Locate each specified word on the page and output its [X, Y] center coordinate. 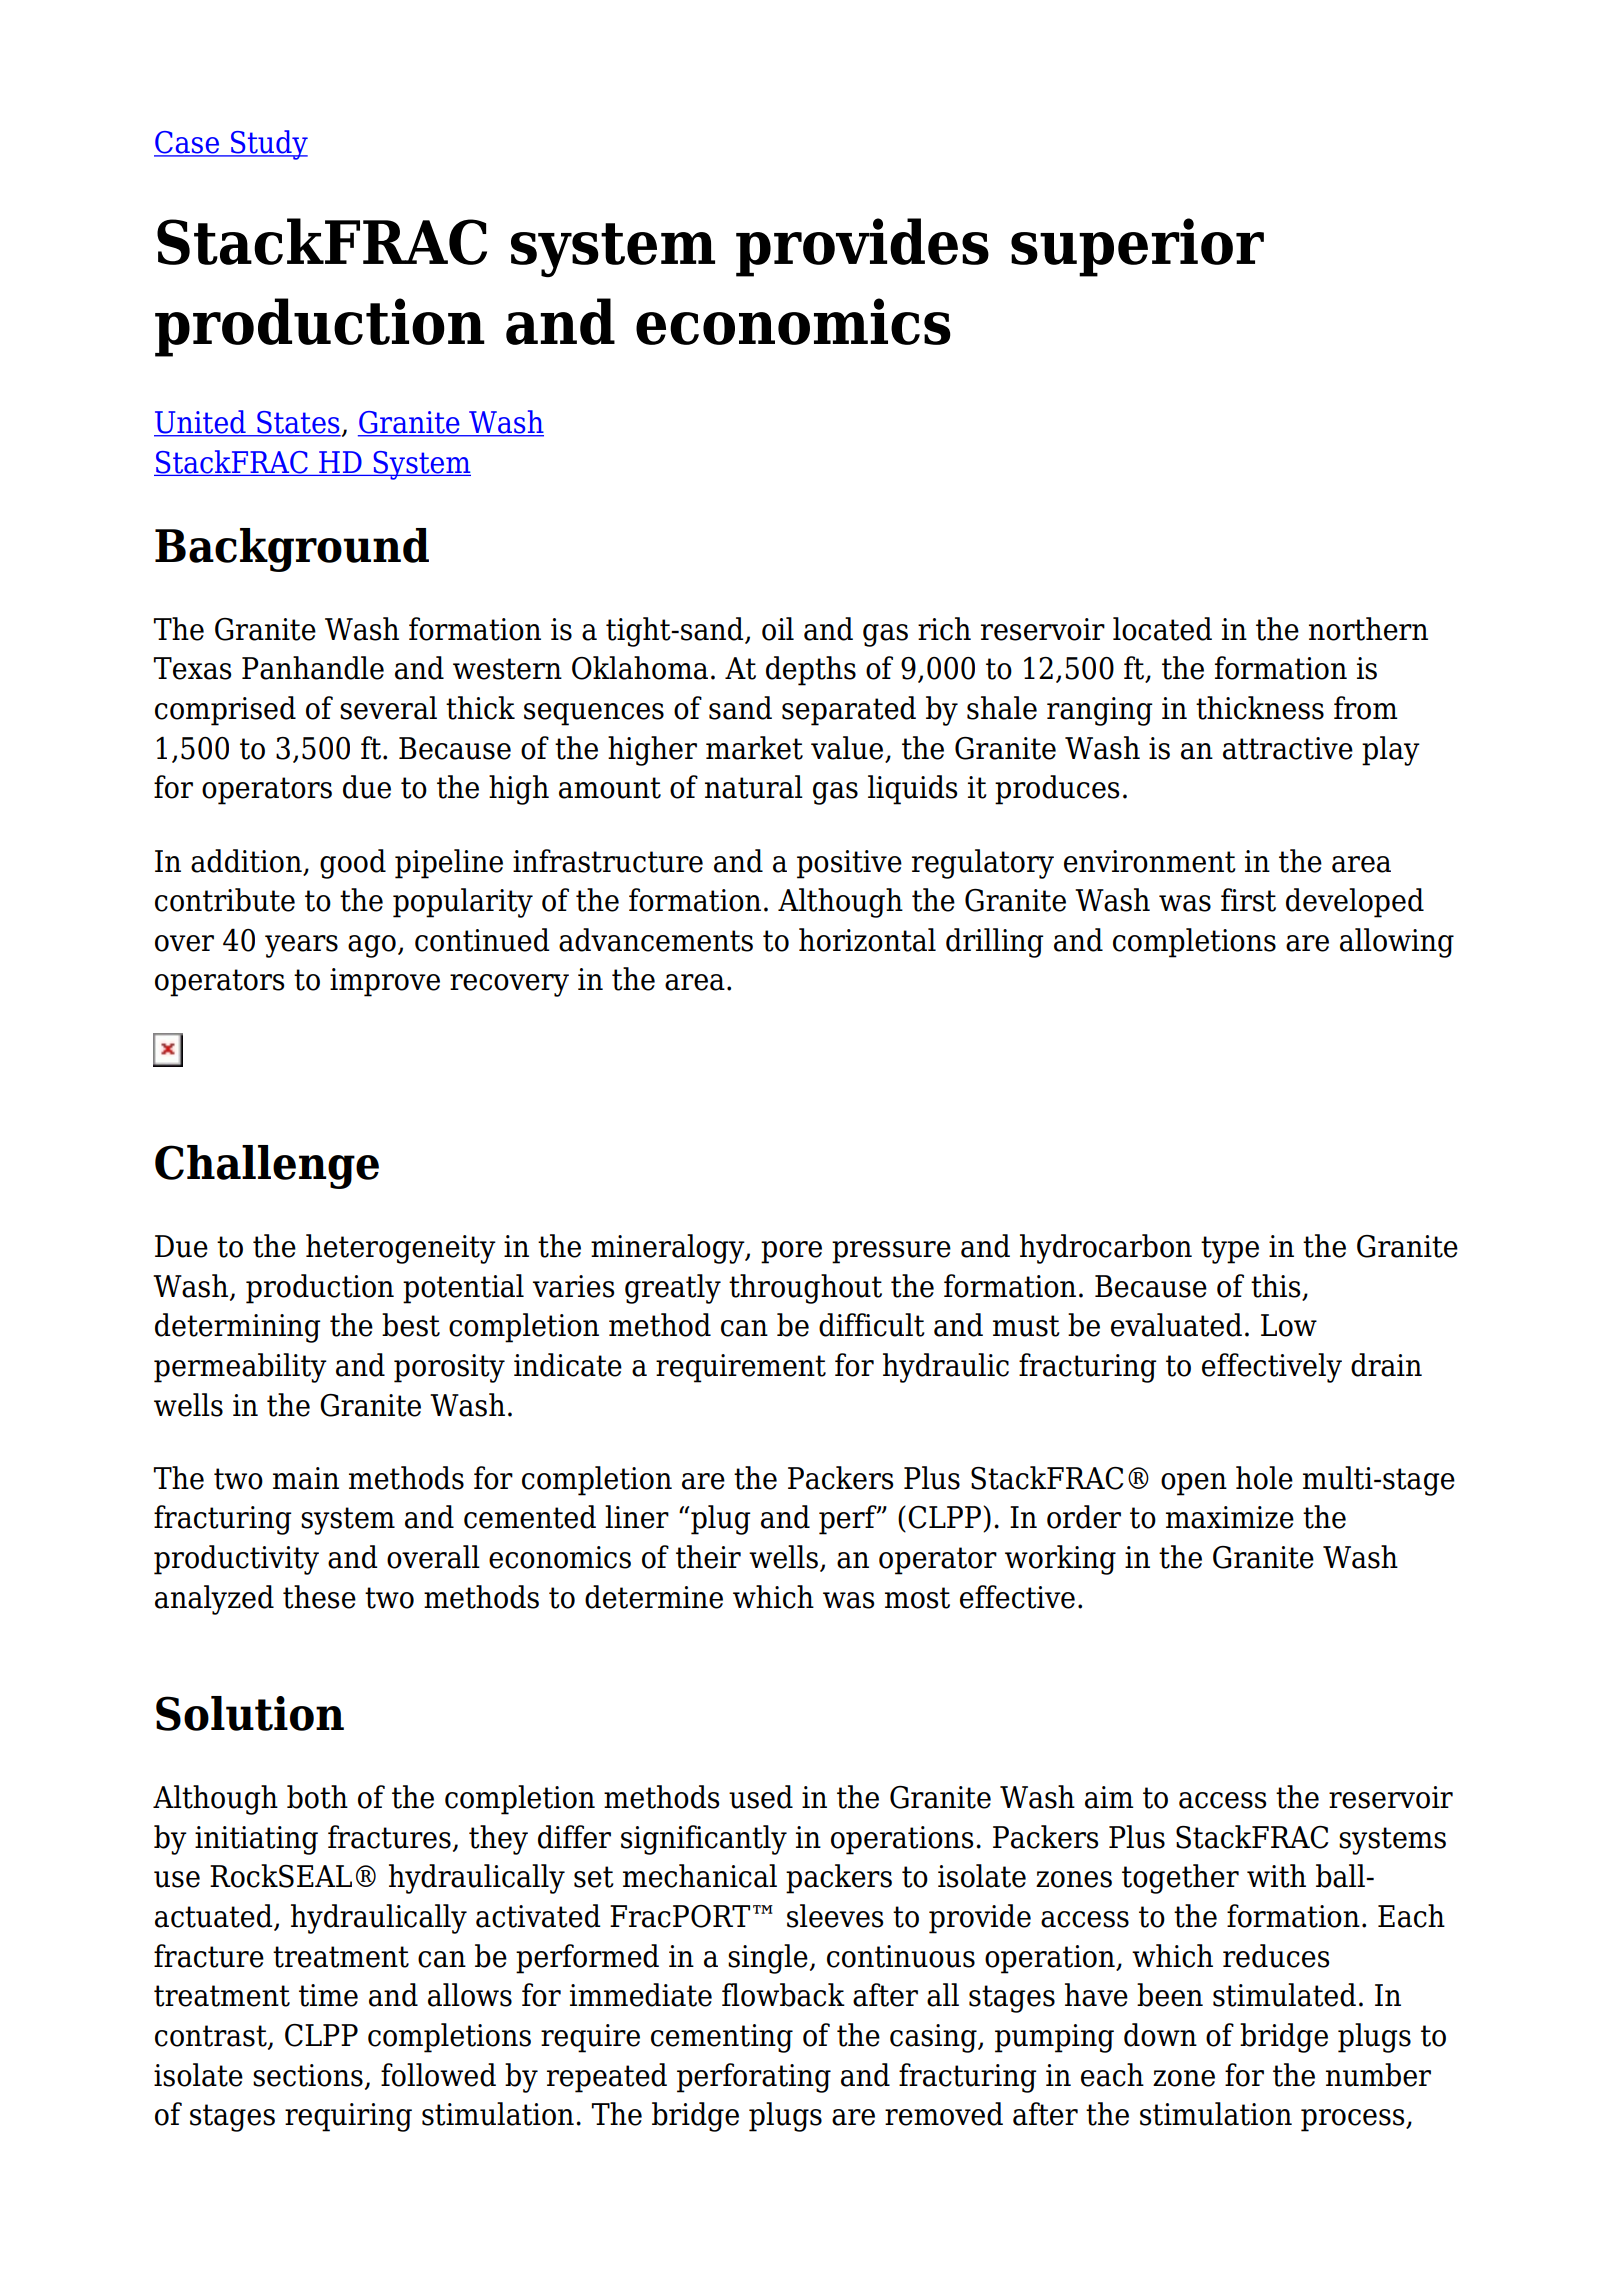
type [1230, 1250]
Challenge [267, 1167]
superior [1137, 247]
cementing [722, 2038]
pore [791, 1252]
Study [268, 145]
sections [308, 2075]
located [1162, 629]
